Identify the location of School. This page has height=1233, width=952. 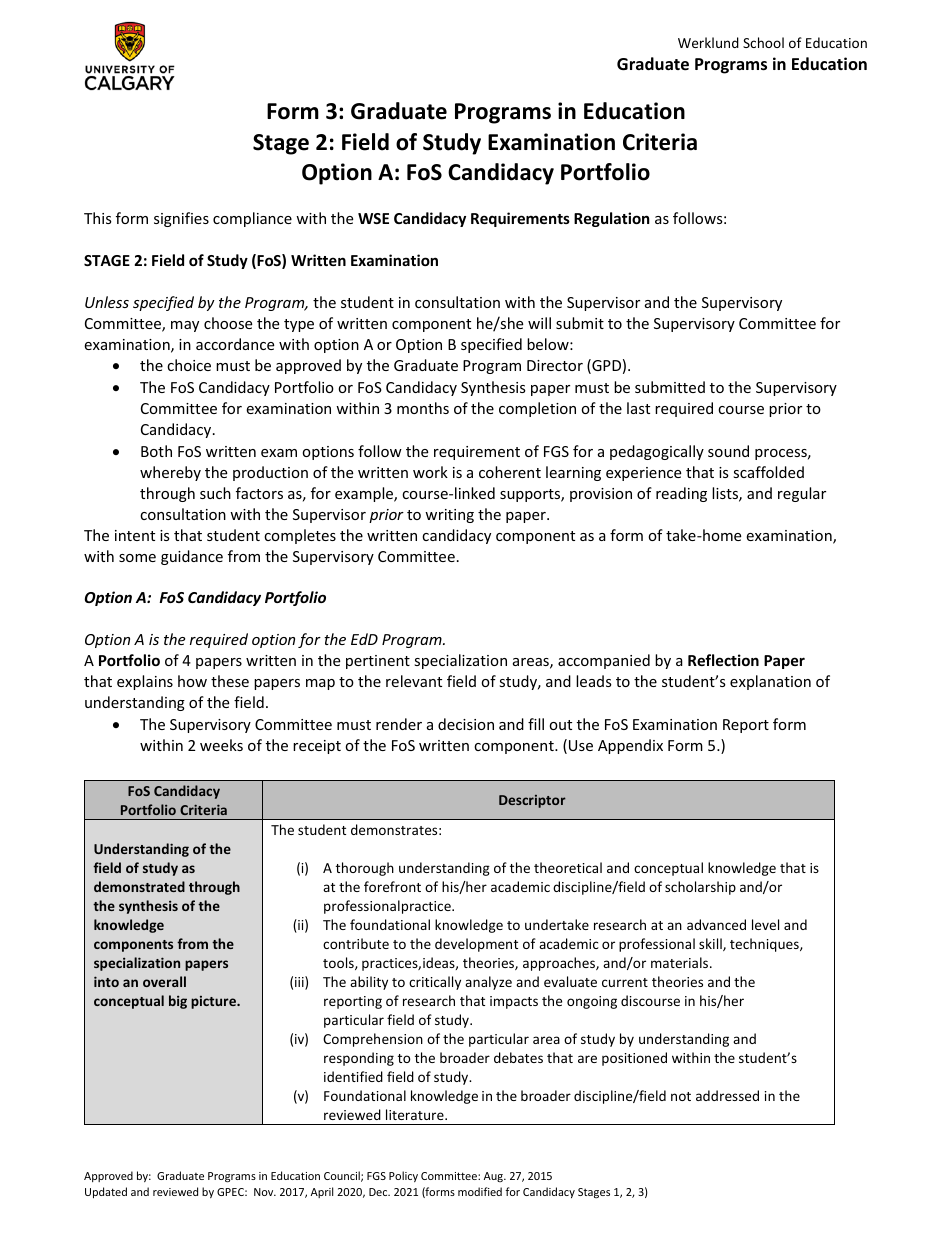
(763, 42).
